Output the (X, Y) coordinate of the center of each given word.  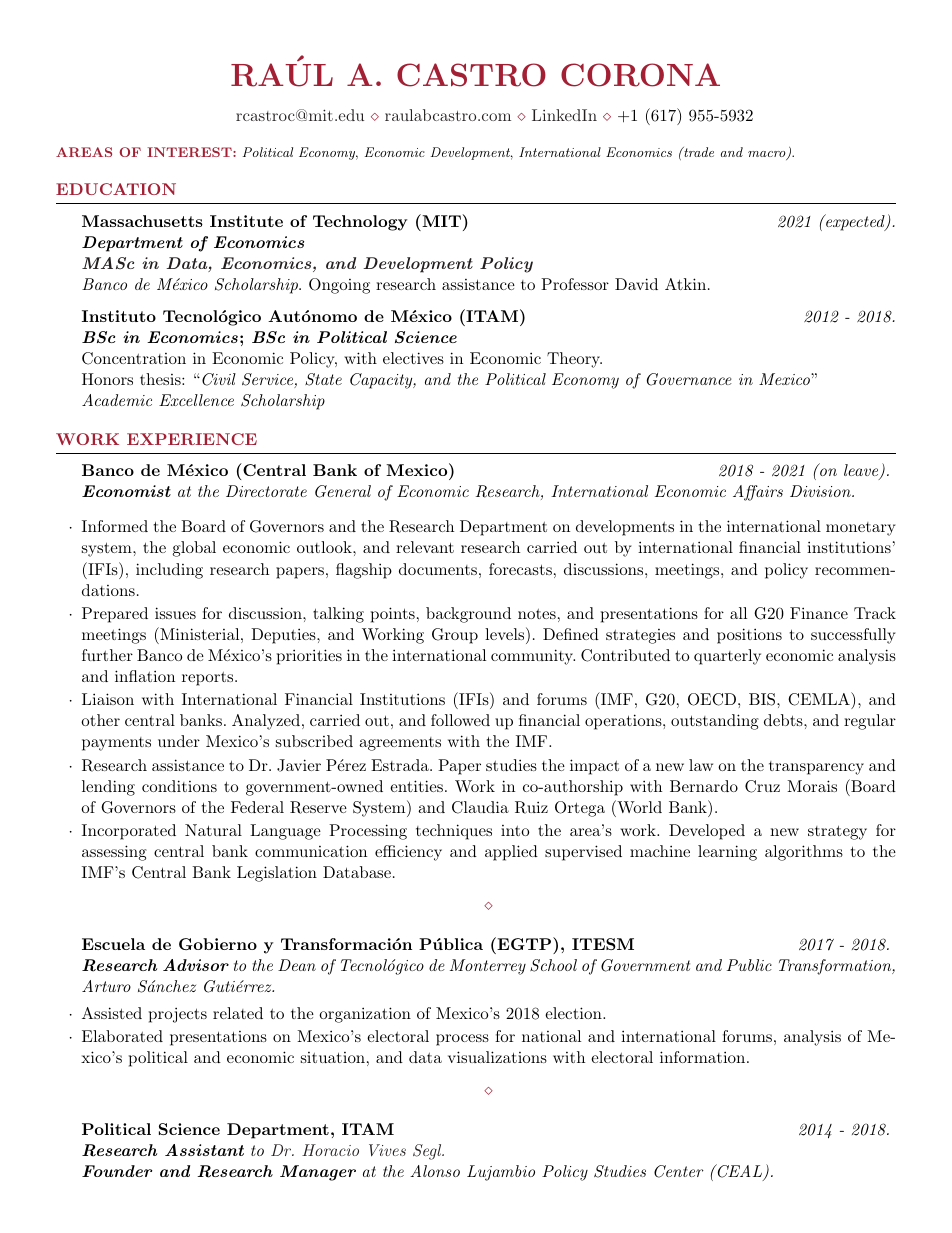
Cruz (762, 786)
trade (698, 152)
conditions (179, 786)
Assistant (204, 1150)
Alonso (435, 1171)
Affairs (758, 493)
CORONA (640, 75)
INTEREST (190, 152)
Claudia (480, 807)
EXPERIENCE (192, 439)
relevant (425, 547)
